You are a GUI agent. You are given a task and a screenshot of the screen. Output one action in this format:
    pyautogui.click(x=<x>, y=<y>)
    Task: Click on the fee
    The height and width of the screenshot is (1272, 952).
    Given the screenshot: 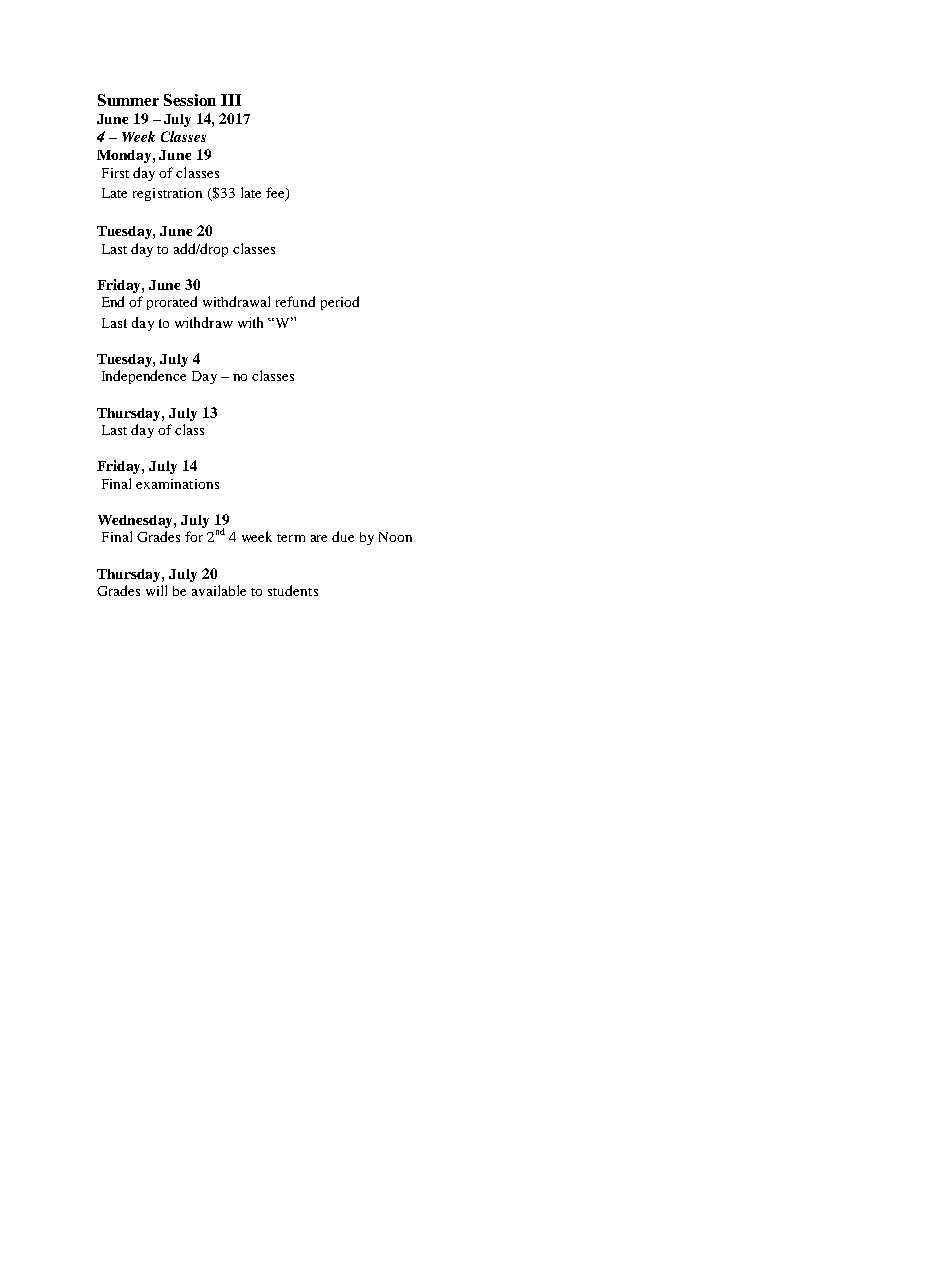 What is the action you would take?
    pyautogui.click(x=276, y=194)
